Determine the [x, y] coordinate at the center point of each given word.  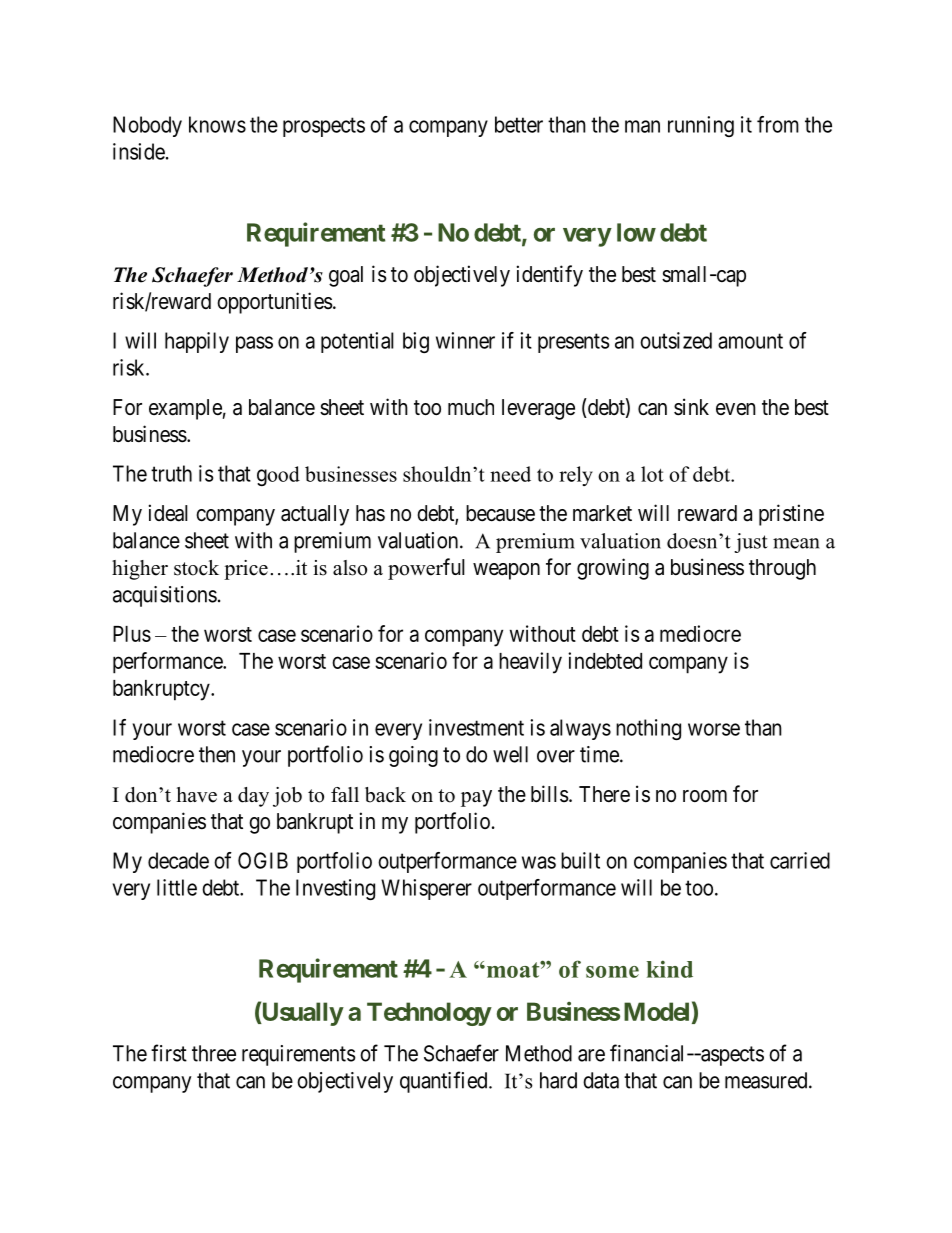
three [214, 1053]
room [705, 796]
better [519, 124]
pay [476, 798]
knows [217, 124]
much [471, 407]
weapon [506, 571]
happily [197, 342]
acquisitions [165, 596]
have [196, 795]
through [782, 569]
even [736, 409]
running [701, 126]
